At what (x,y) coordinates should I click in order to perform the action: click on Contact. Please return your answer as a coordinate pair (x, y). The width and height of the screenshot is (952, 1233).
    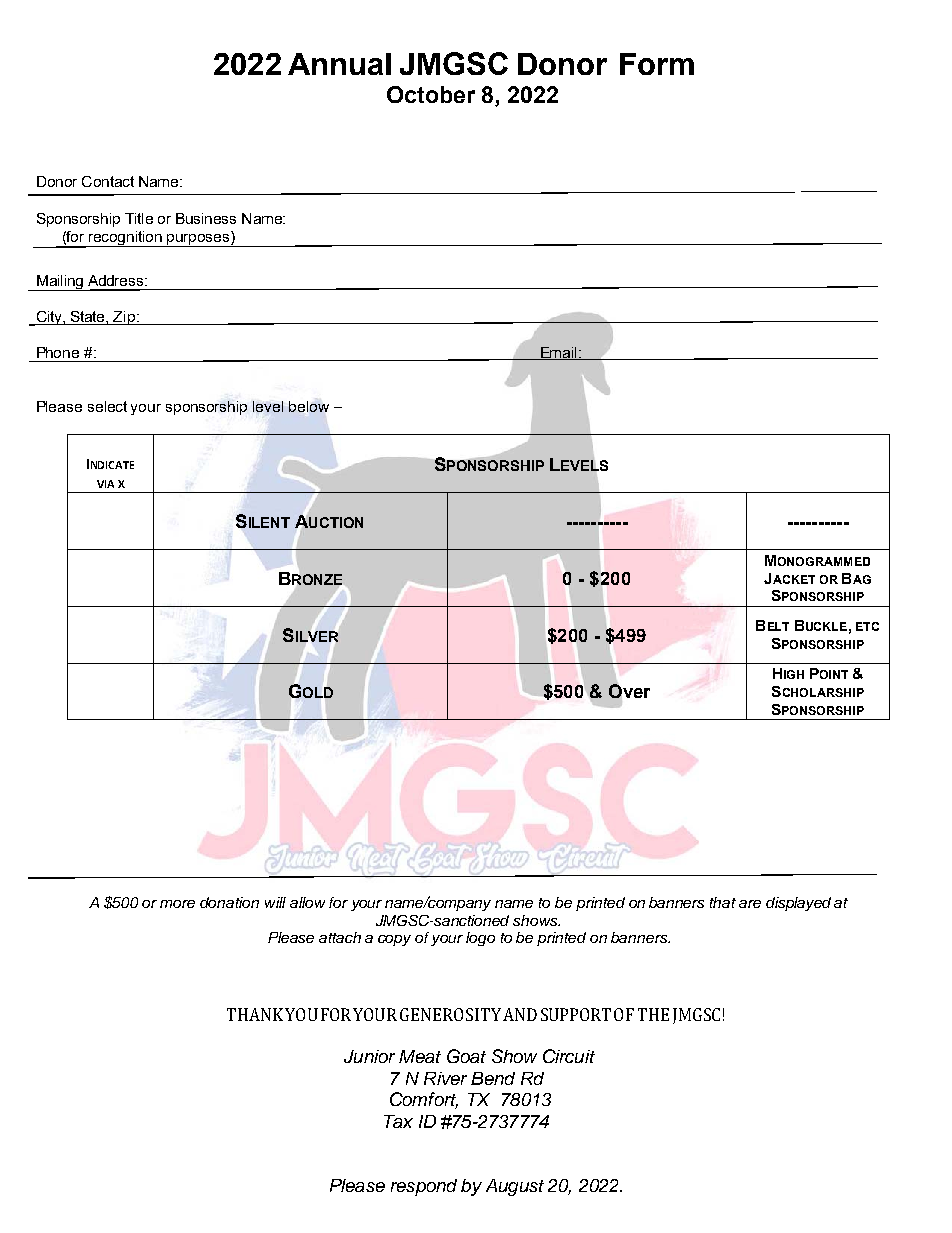
    Looking at the image, I should click on (108, 181).
